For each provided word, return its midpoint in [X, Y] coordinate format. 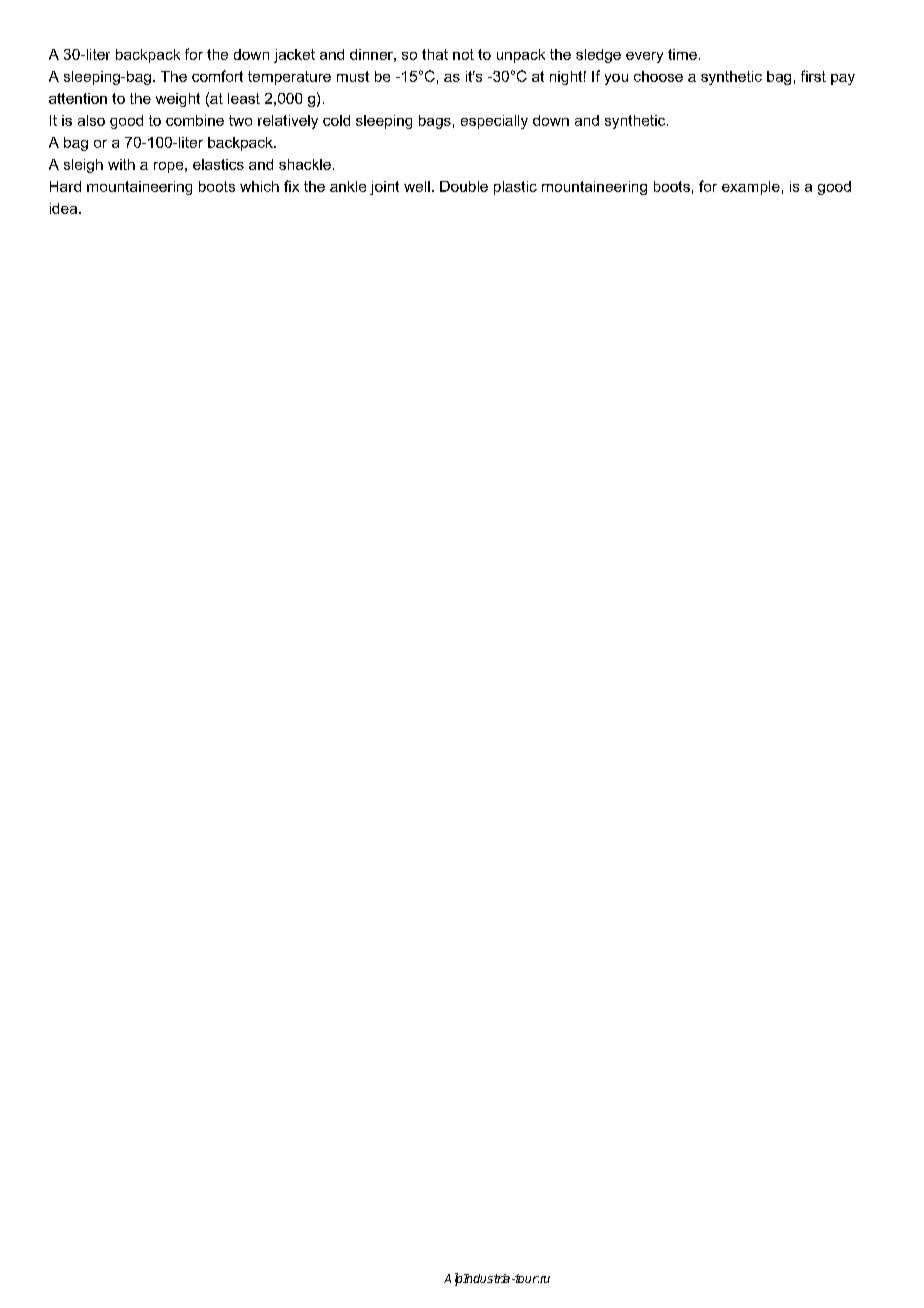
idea [65, 208]
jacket [294, 56]
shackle [305, 164]
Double [464, 186]
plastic [515, 188]
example [751, 188]
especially [494, 122]
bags [435, 122]
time [682, 54]
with [121, 164]
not [463, 54]
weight [178, 100]
